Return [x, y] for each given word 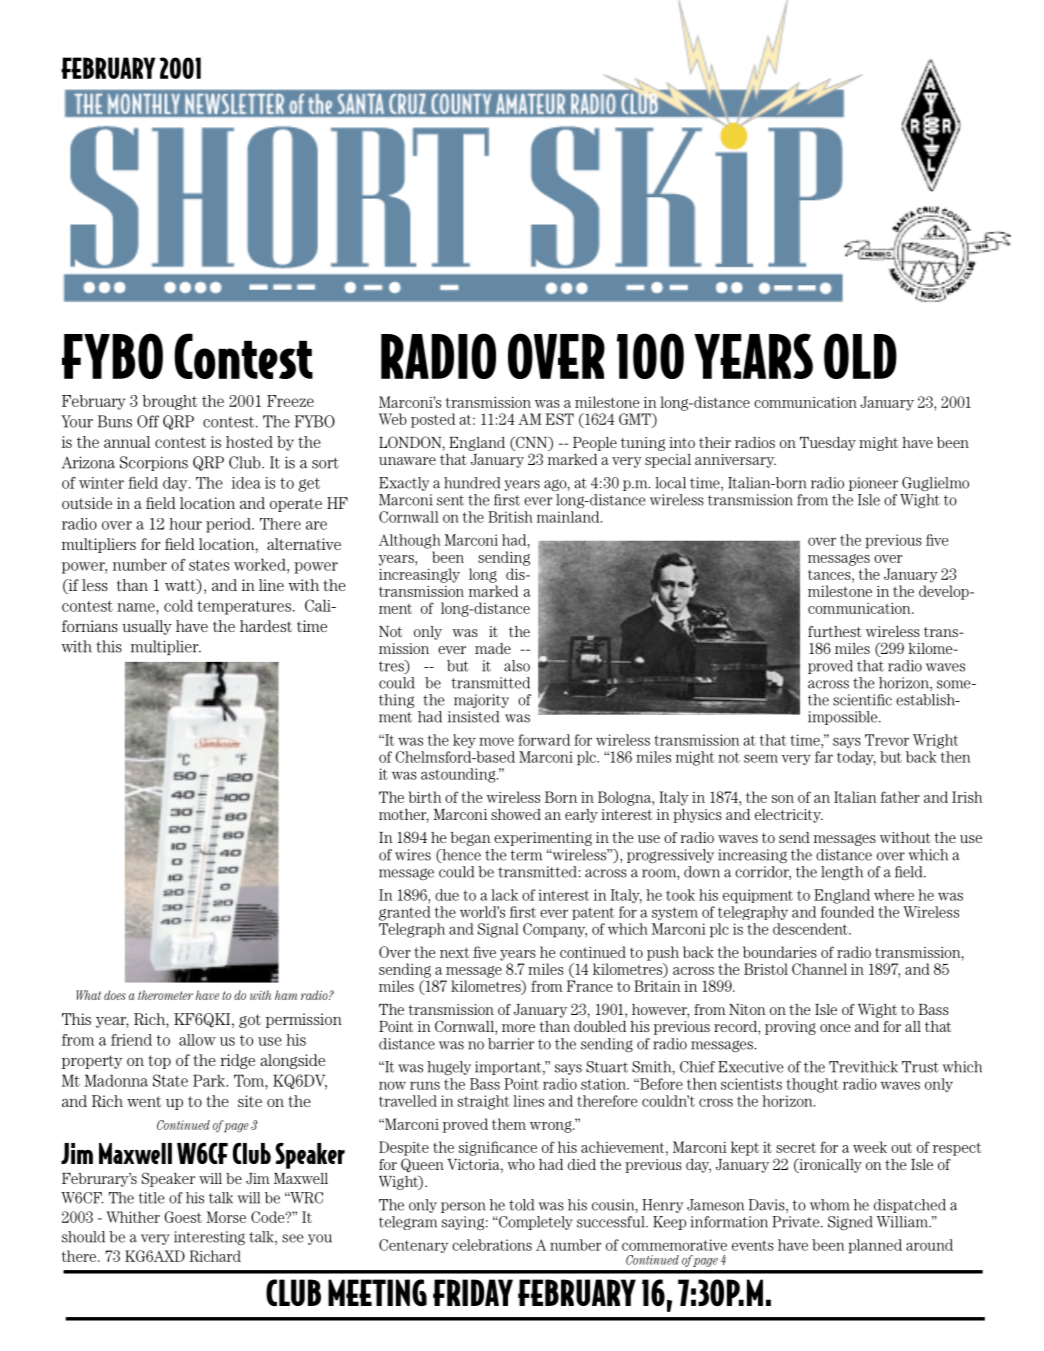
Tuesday [828, 444]
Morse [226, 1217]
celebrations [492, 1245]
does [115, 995]
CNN [532, 443]
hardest [266, 626]
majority [481, 701]
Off [148, 421]
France [590, 986]
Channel [819, 969]
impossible [844, 718]
